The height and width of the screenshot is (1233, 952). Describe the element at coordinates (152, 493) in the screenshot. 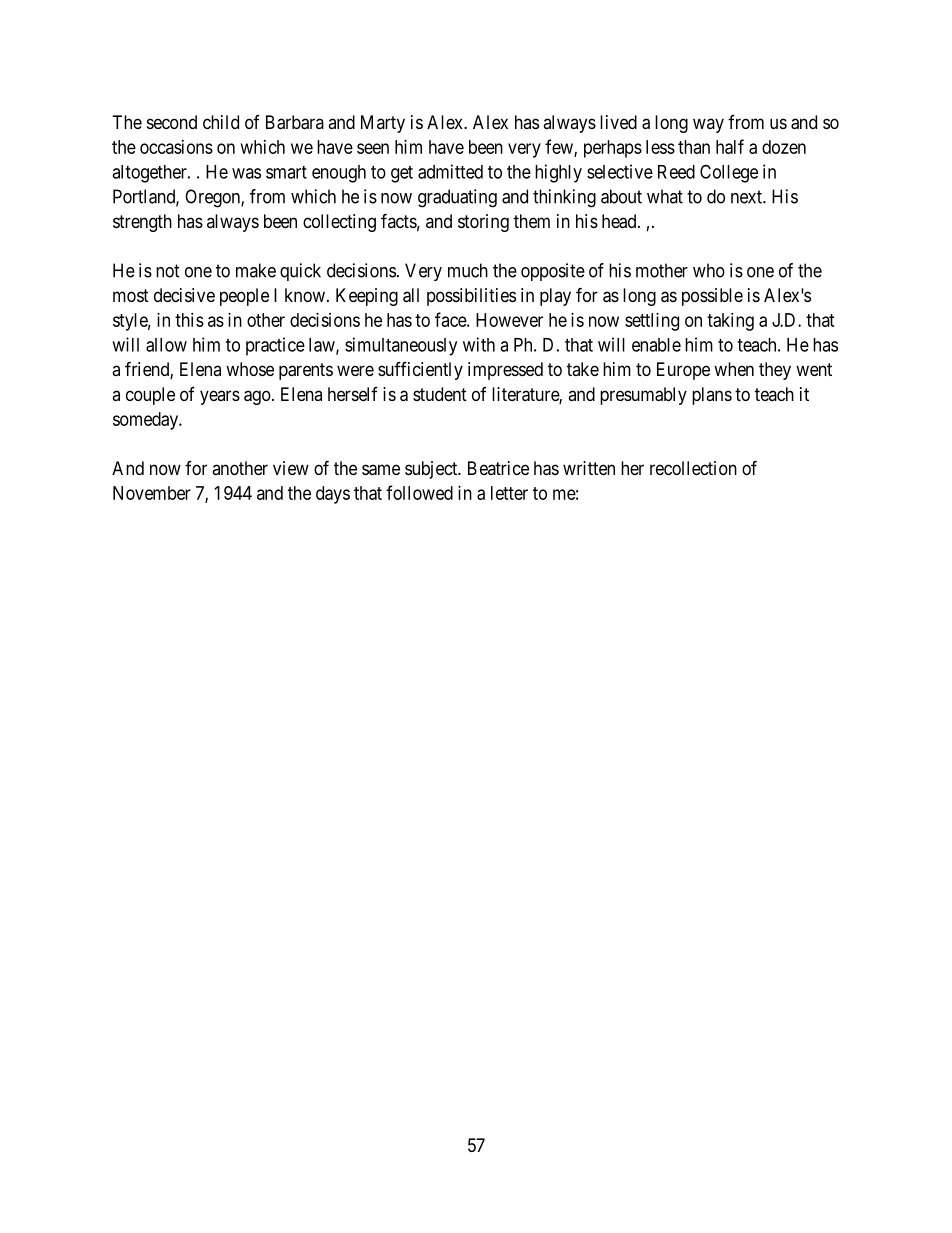

I see `November` at that location.
